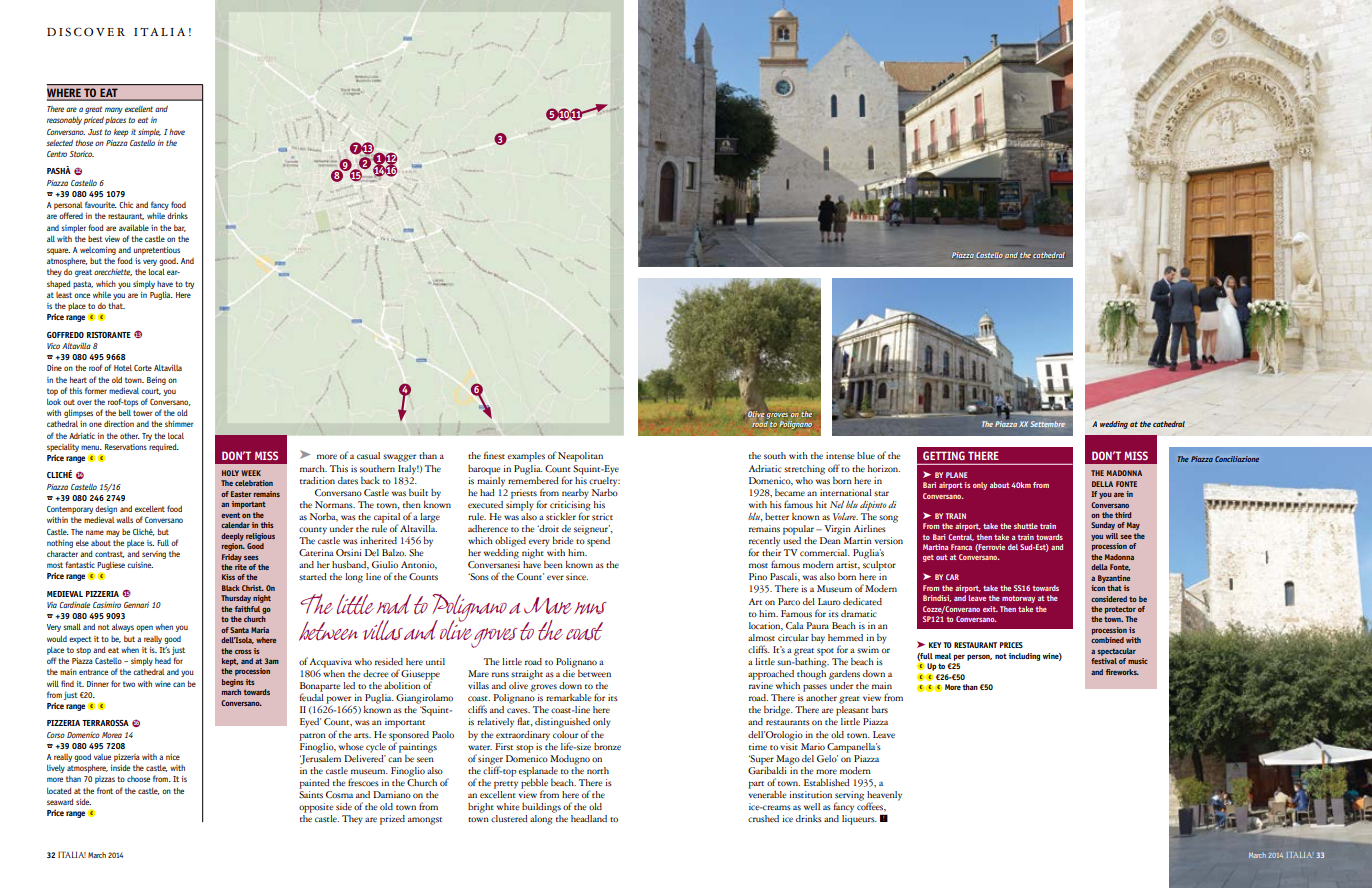 The width and height of the screenshot is (1372, 888). I want to click on many, so click(114, 110).
